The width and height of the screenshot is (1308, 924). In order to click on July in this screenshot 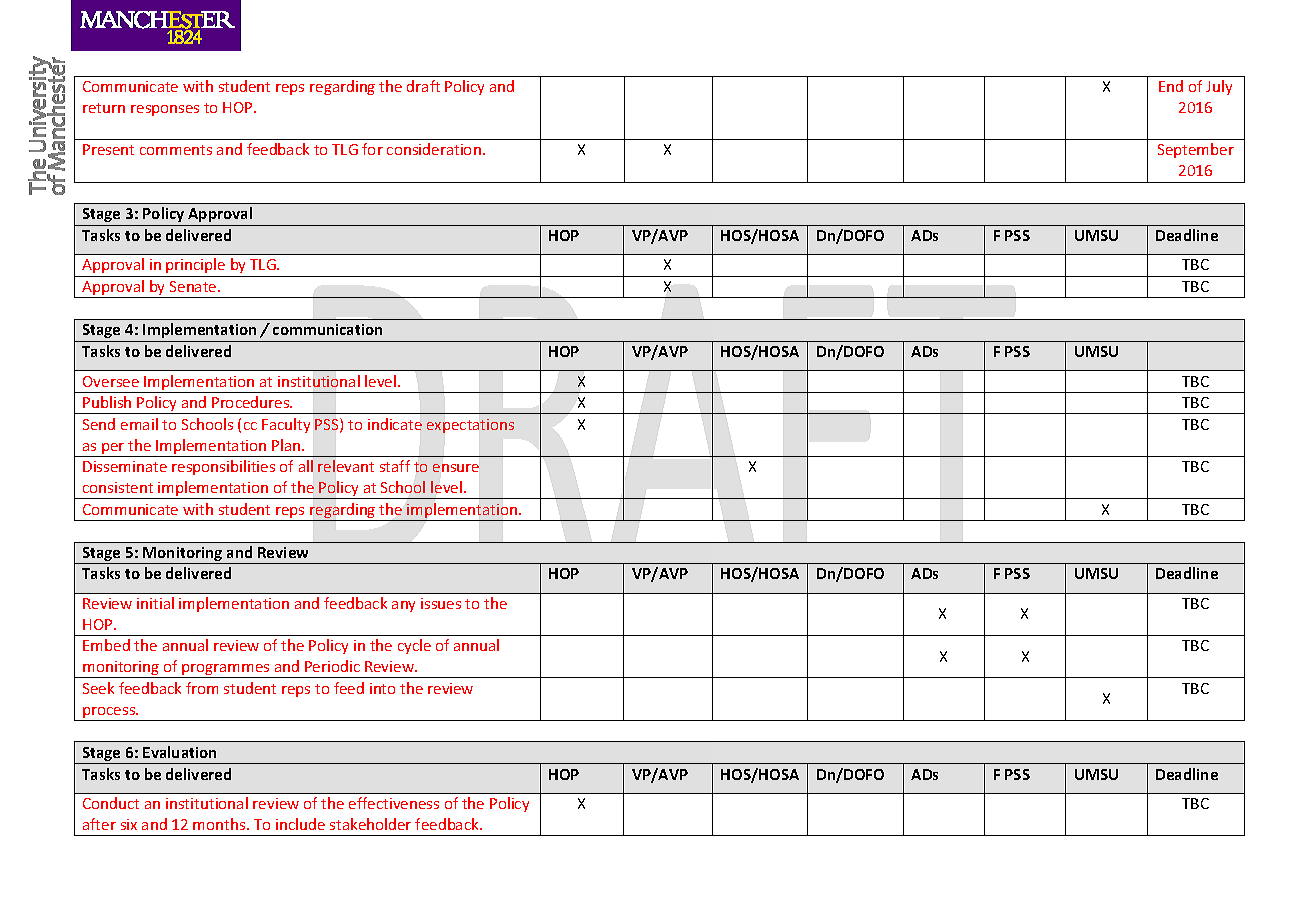, I will do `click(1219, 87)`.
